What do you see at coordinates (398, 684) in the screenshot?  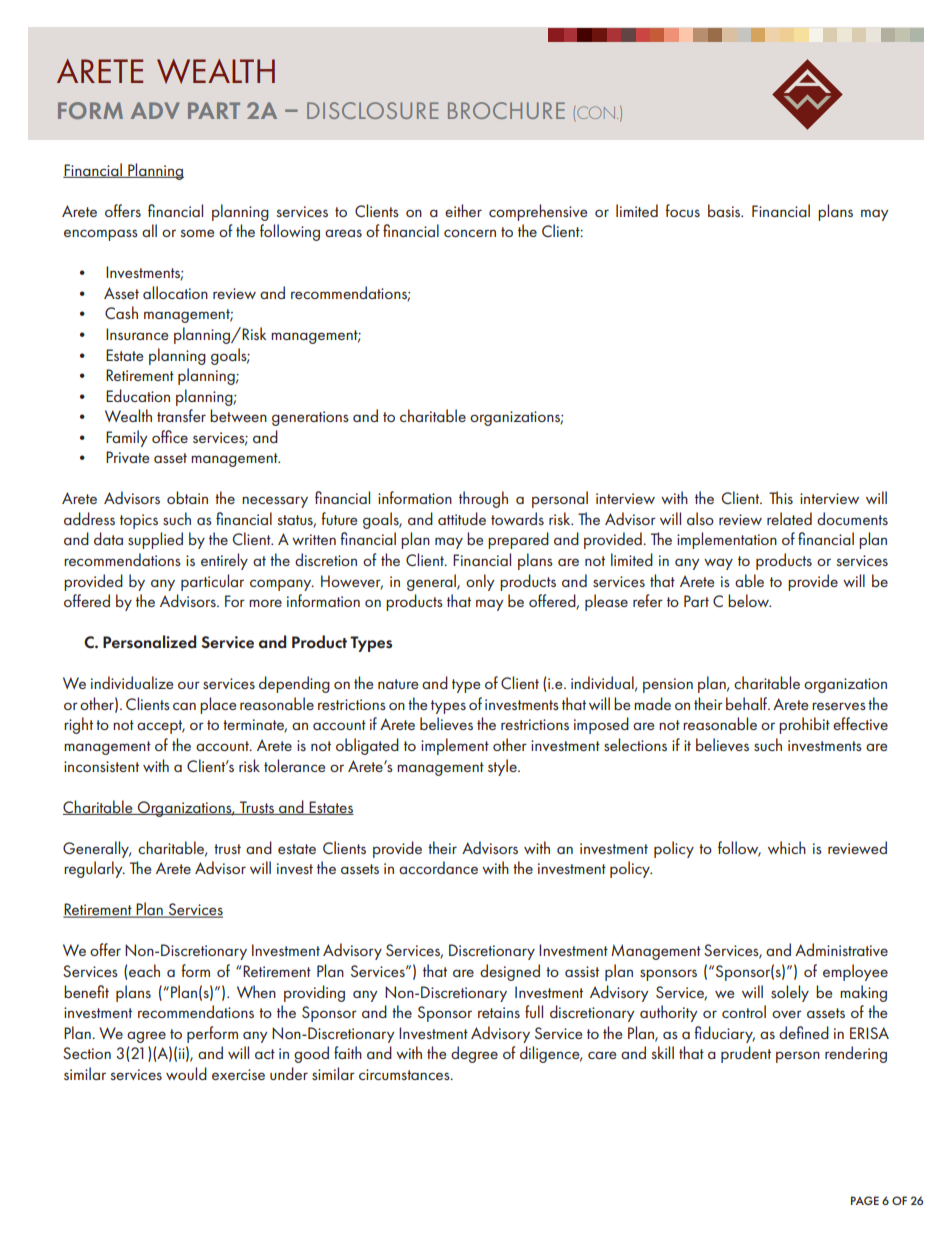 I see `nature` at bounding box center [398, 684].
